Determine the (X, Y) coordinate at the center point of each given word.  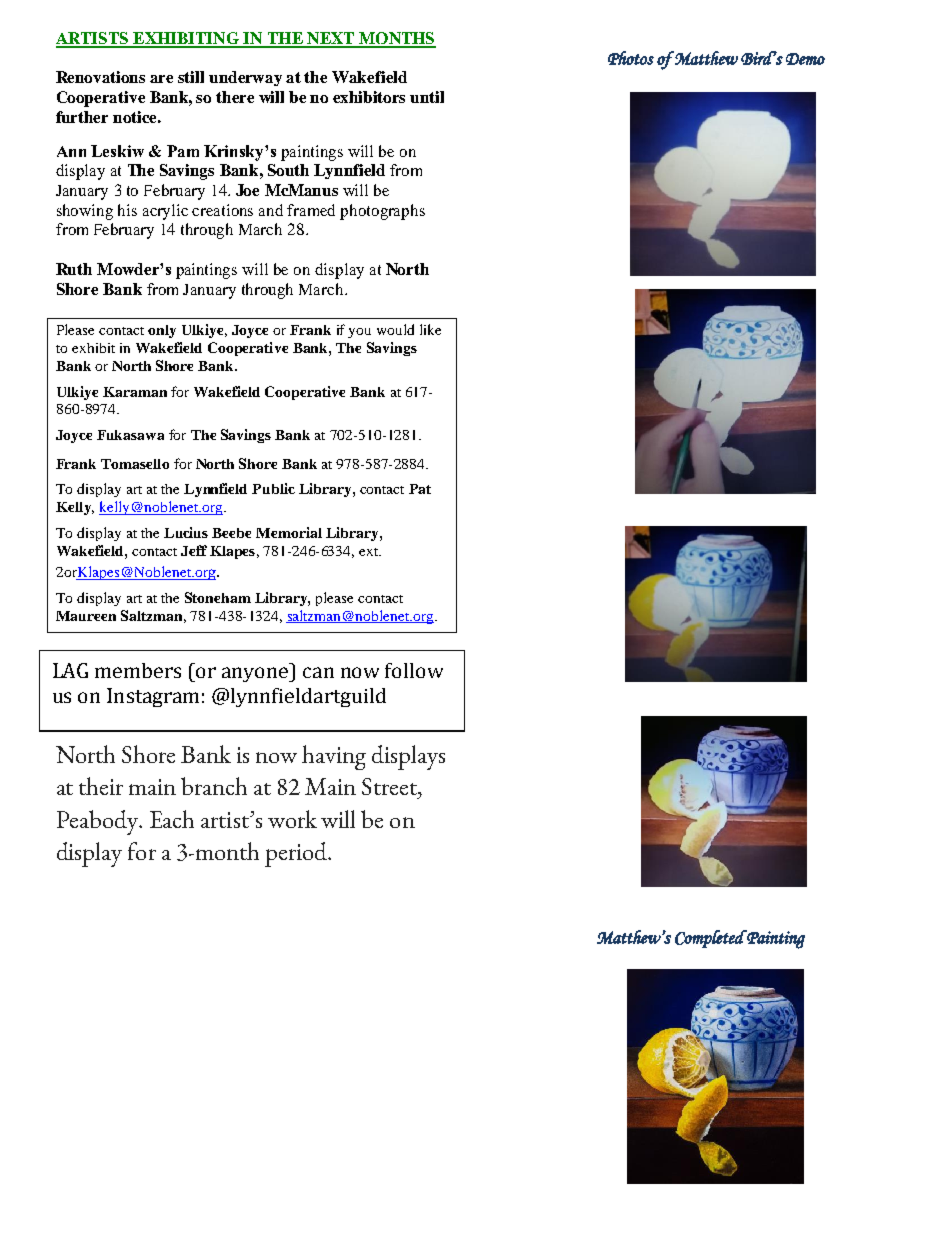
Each (172, 819)
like (430, 329)
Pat (420, 489)
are (161, 79)
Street (390, 786)
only (162, 331)
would (395, 329)
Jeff (194, 550)
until (427, 97)
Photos (631, 58)
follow (414, 670)
